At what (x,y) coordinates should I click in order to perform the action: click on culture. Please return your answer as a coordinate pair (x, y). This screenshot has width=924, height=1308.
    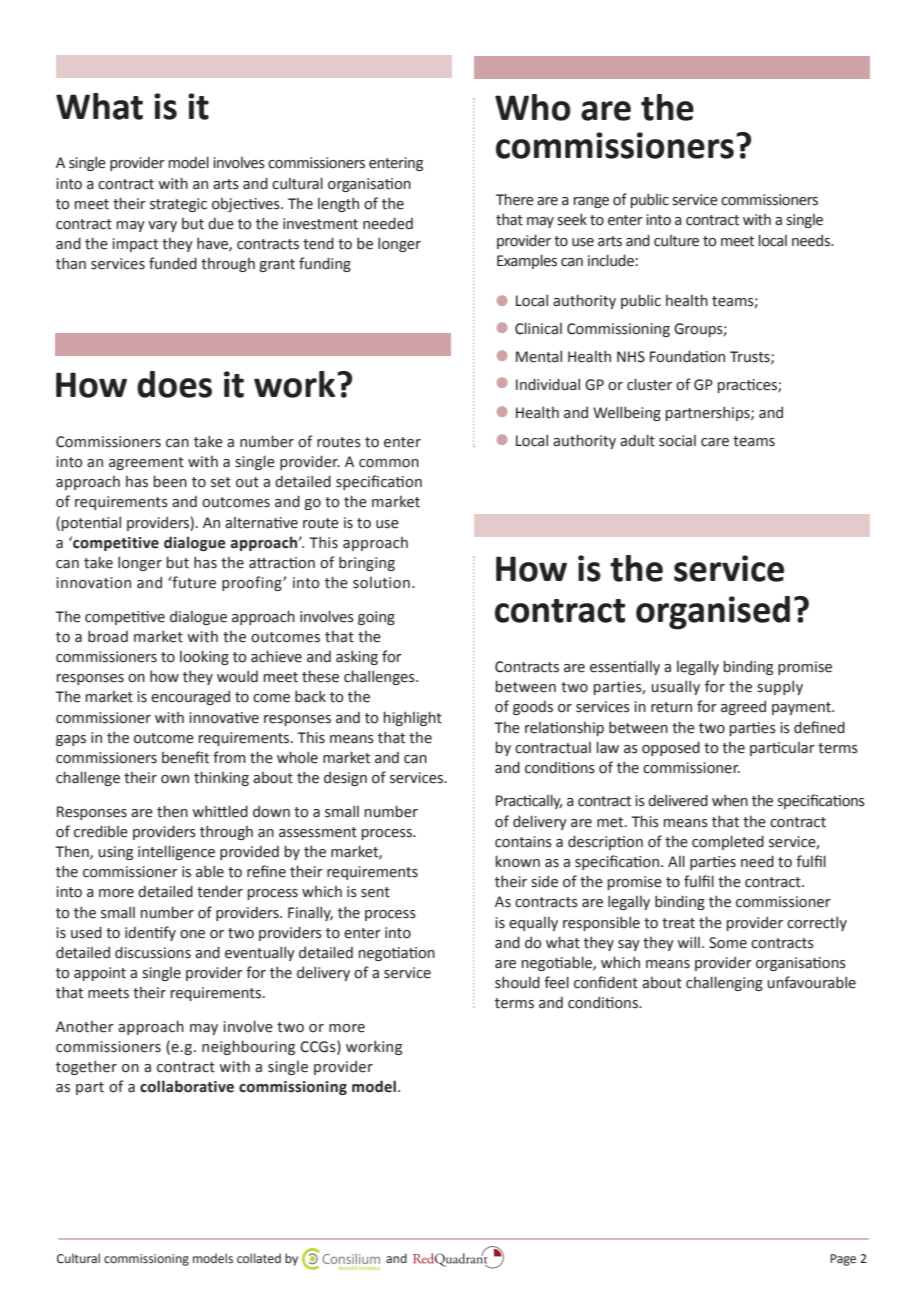
    Looking at the image, I should click on (676, 241).
